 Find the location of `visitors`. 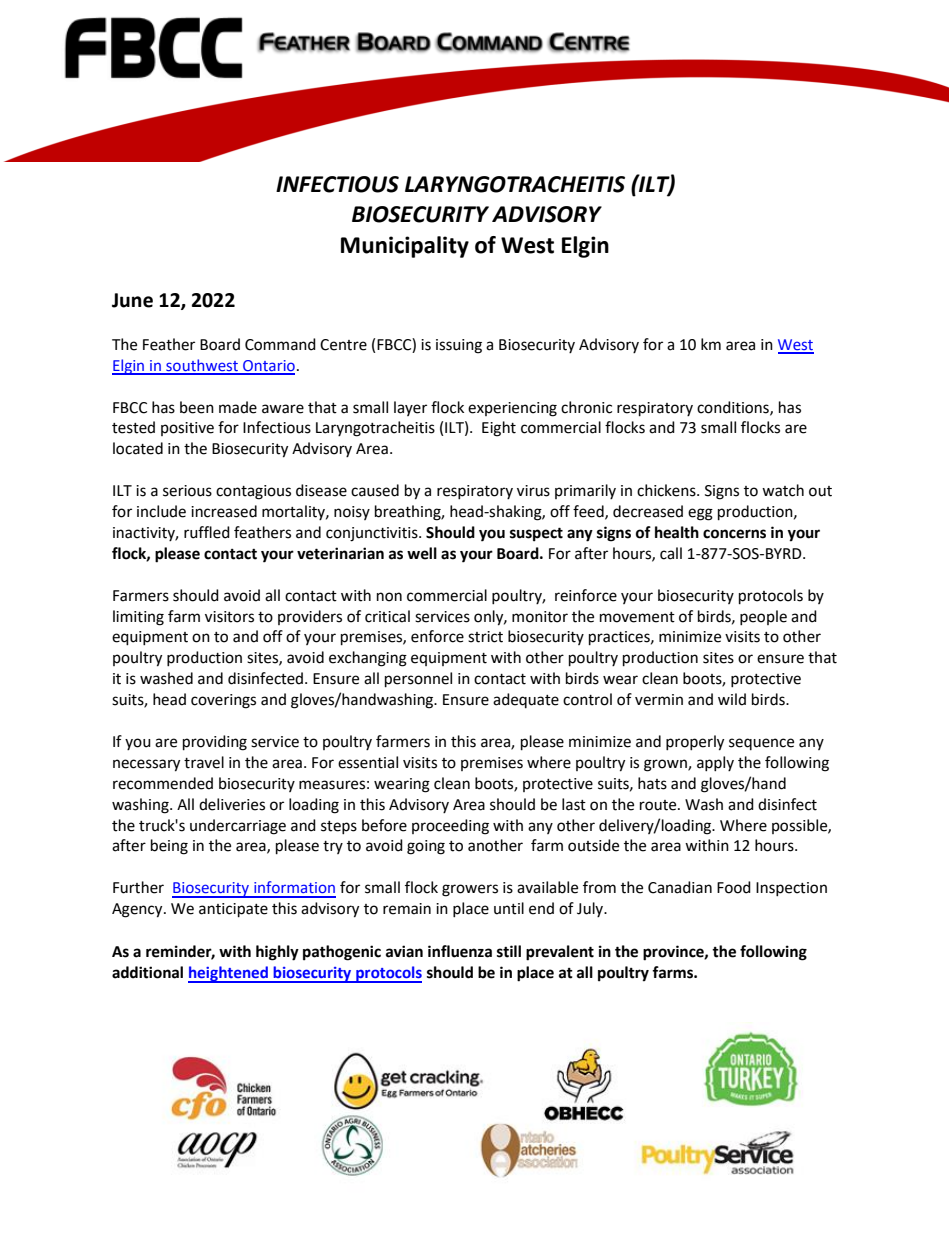

visitors is located at coordinates (229, 617).
